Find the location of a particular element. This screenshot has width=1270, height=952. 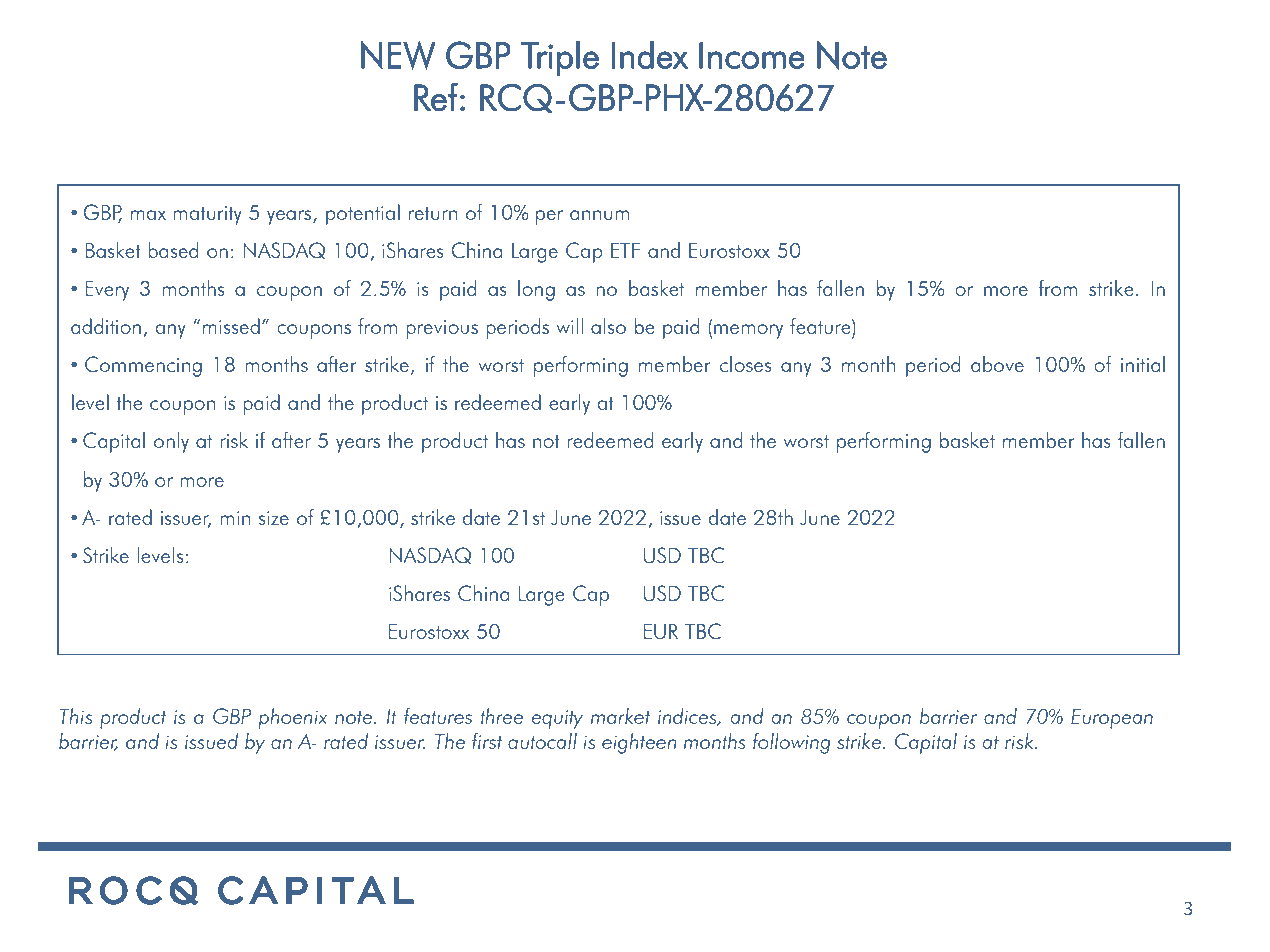

initial is located at coordinates (1143, 364).
